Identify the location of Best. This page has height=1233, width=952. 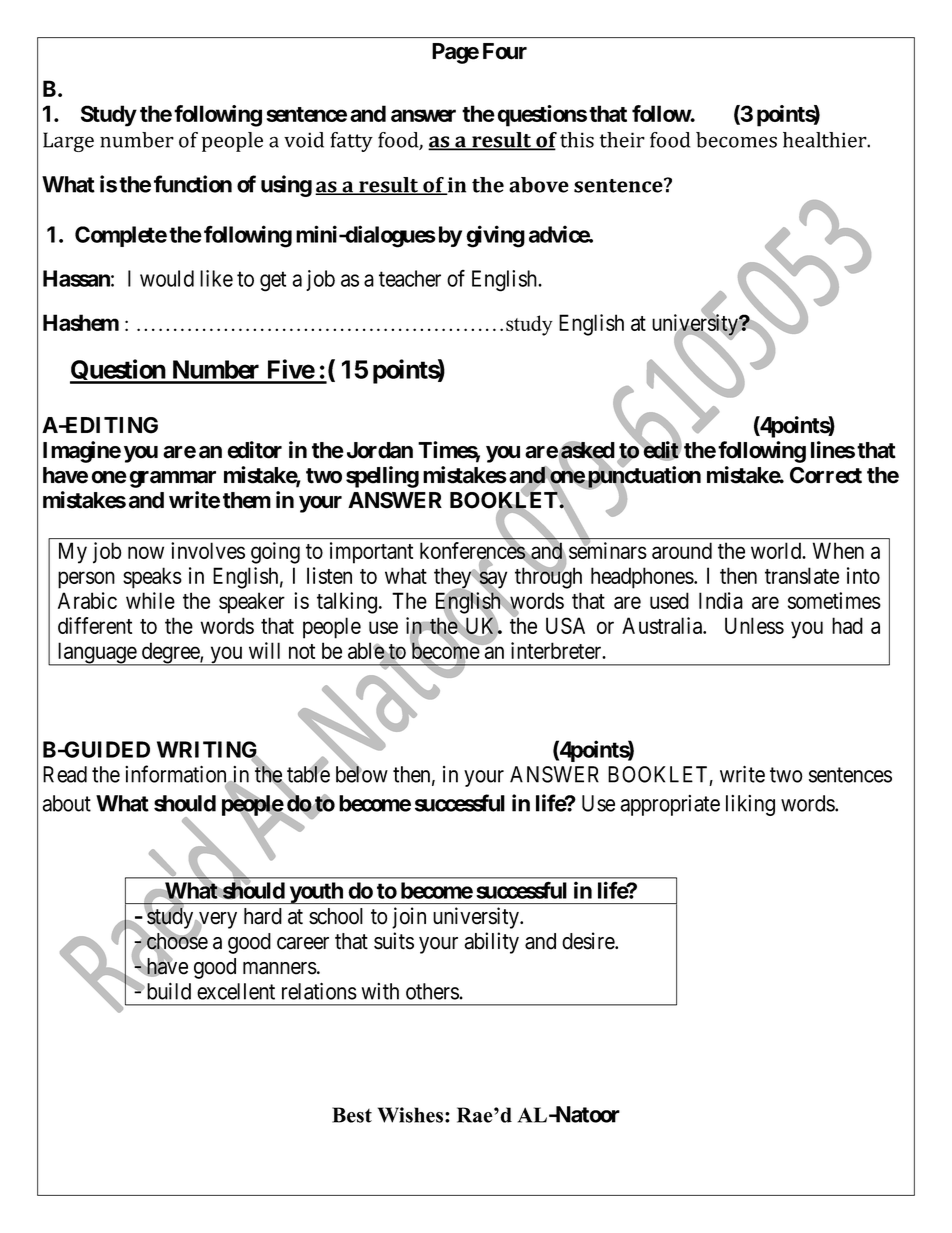
(352, 1115).
